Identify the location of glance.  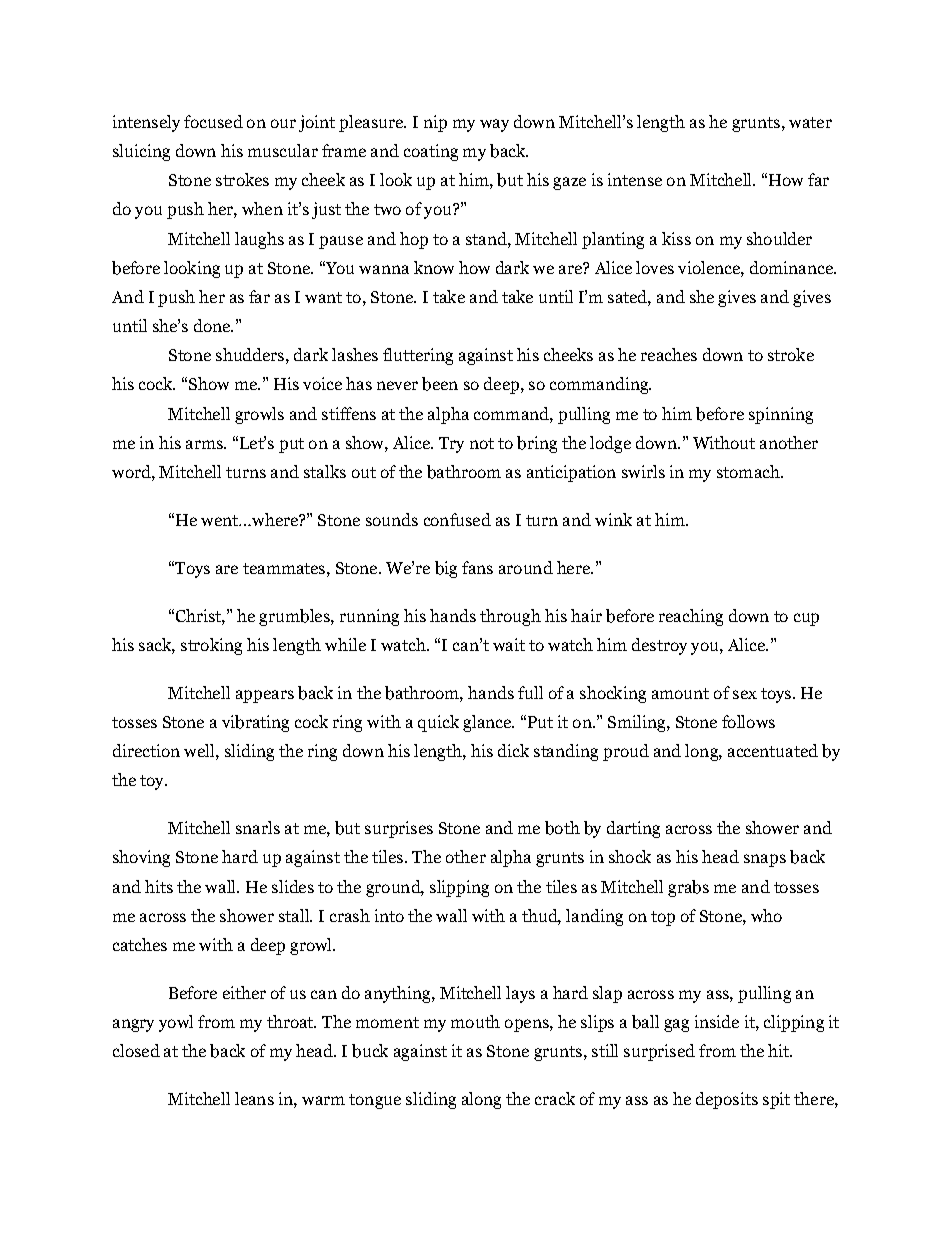
(488, 723).
